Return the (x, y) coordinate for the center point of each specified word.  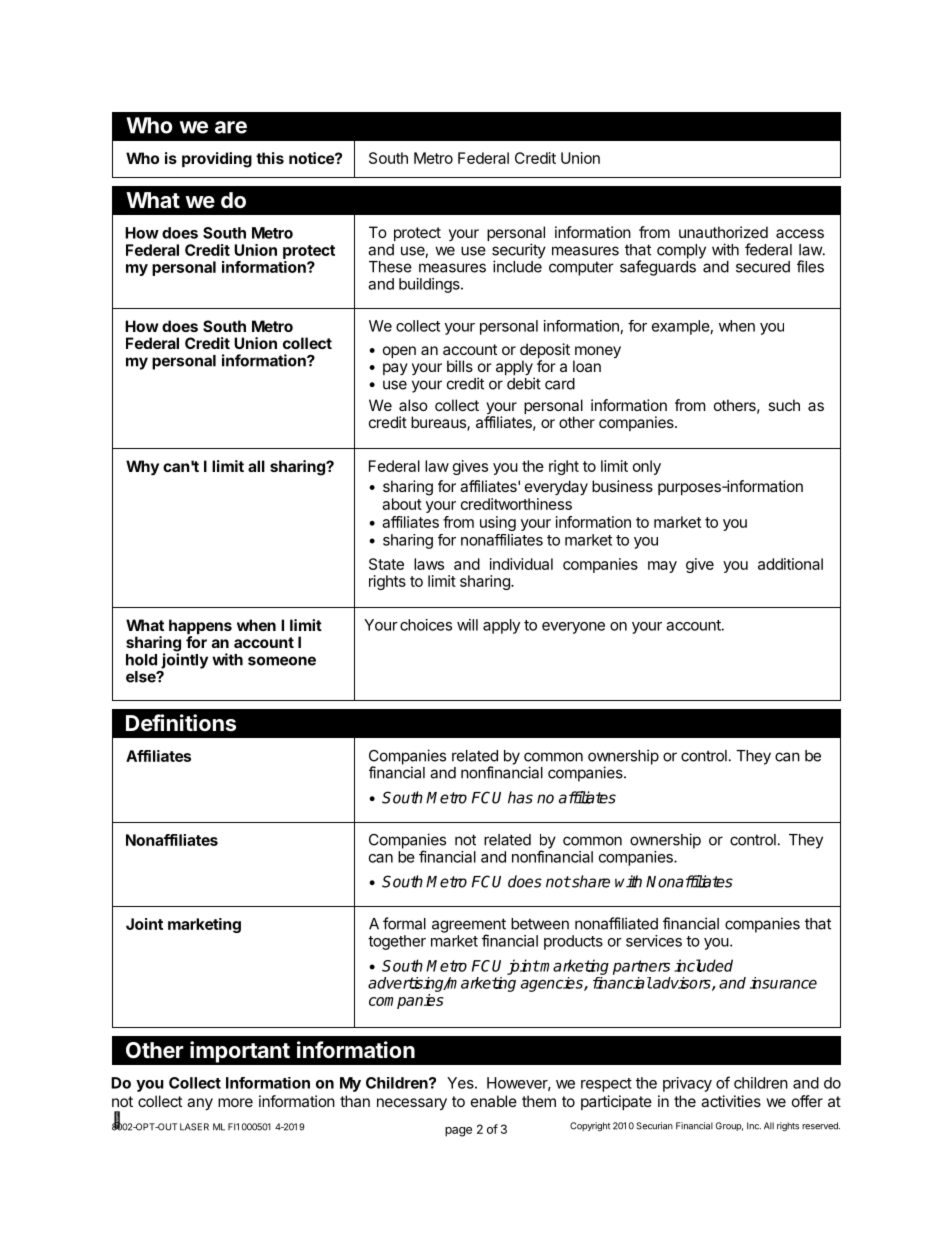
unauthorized (723, 232)
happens (200, 628)
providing (217, 160)
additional (790, 564)
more (235, 1102)
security (519, 252)
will (467, 625)
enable (494, 1101)
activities (731, 1101)
